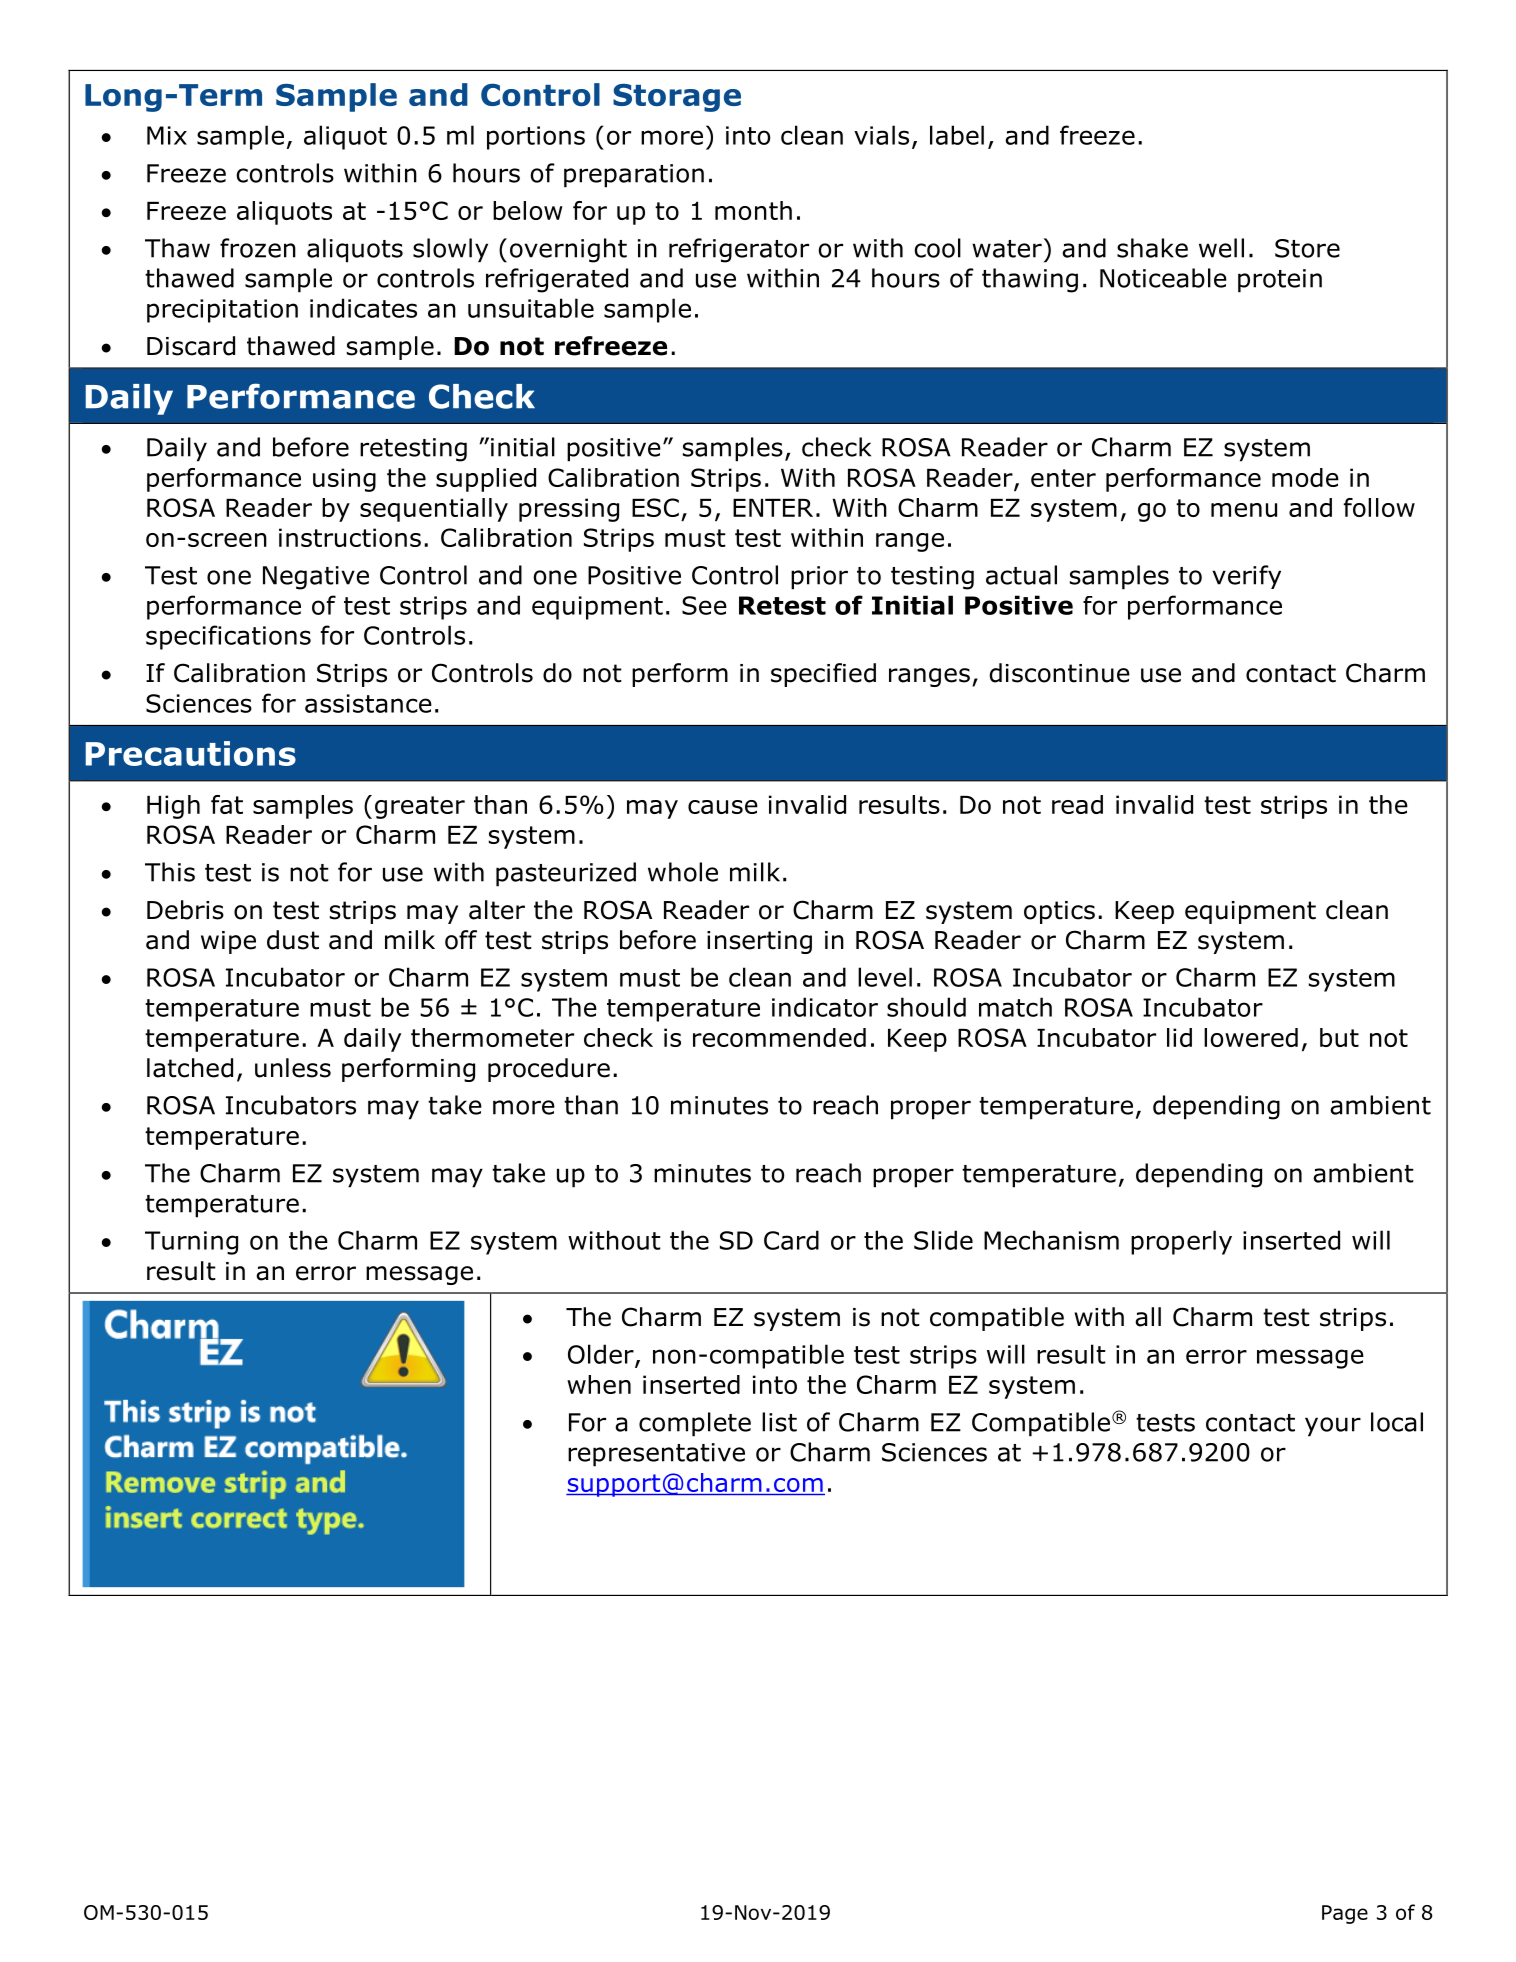 This page has height=1962, width=1516. Describe the element at coordinates (656, 1455) in the page. I see `representative` at that location.
